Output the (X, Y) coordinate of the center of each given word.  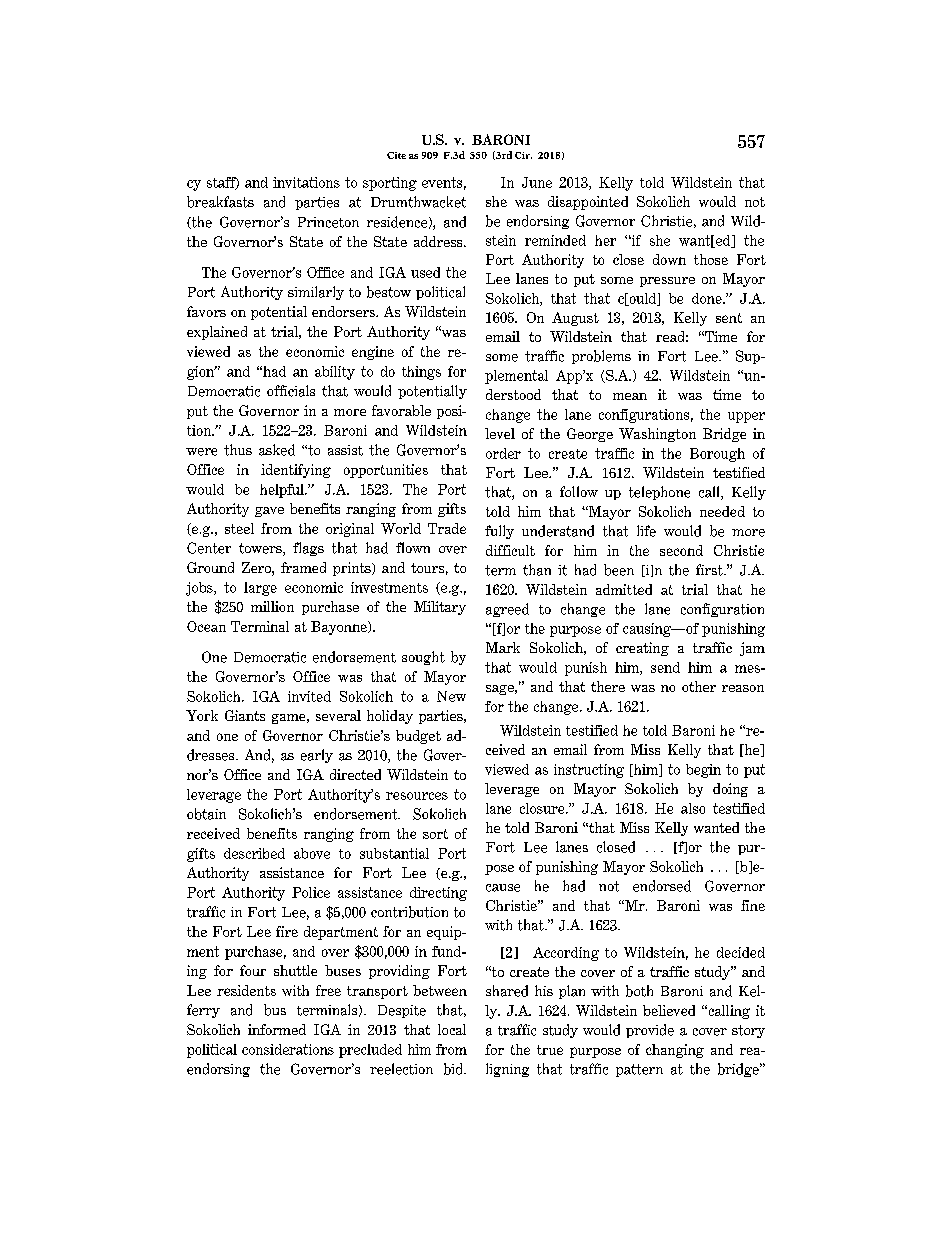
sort (435, 834)
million (272, 606)
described (254, 853)
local (452, 1029)
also (693, 808)
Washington (657, 435)
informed (277, 1029)
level (500, 433)
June (537, 182)
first (710, 570)
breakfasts (220, 202)
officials (291, 391)
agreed (507, 610)
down (669, 259)
